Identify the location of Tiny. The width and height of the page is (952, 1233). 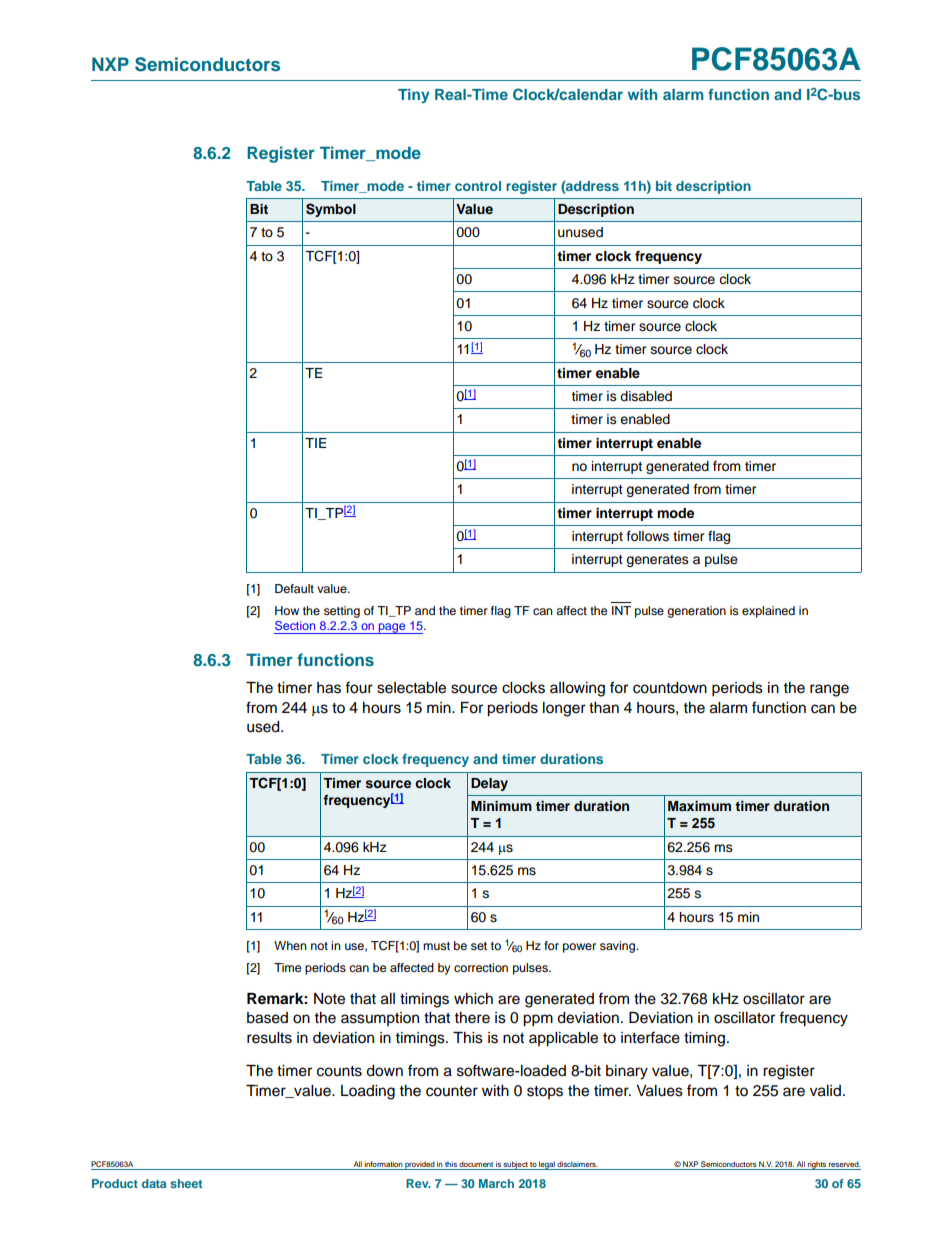
(413, 96).
